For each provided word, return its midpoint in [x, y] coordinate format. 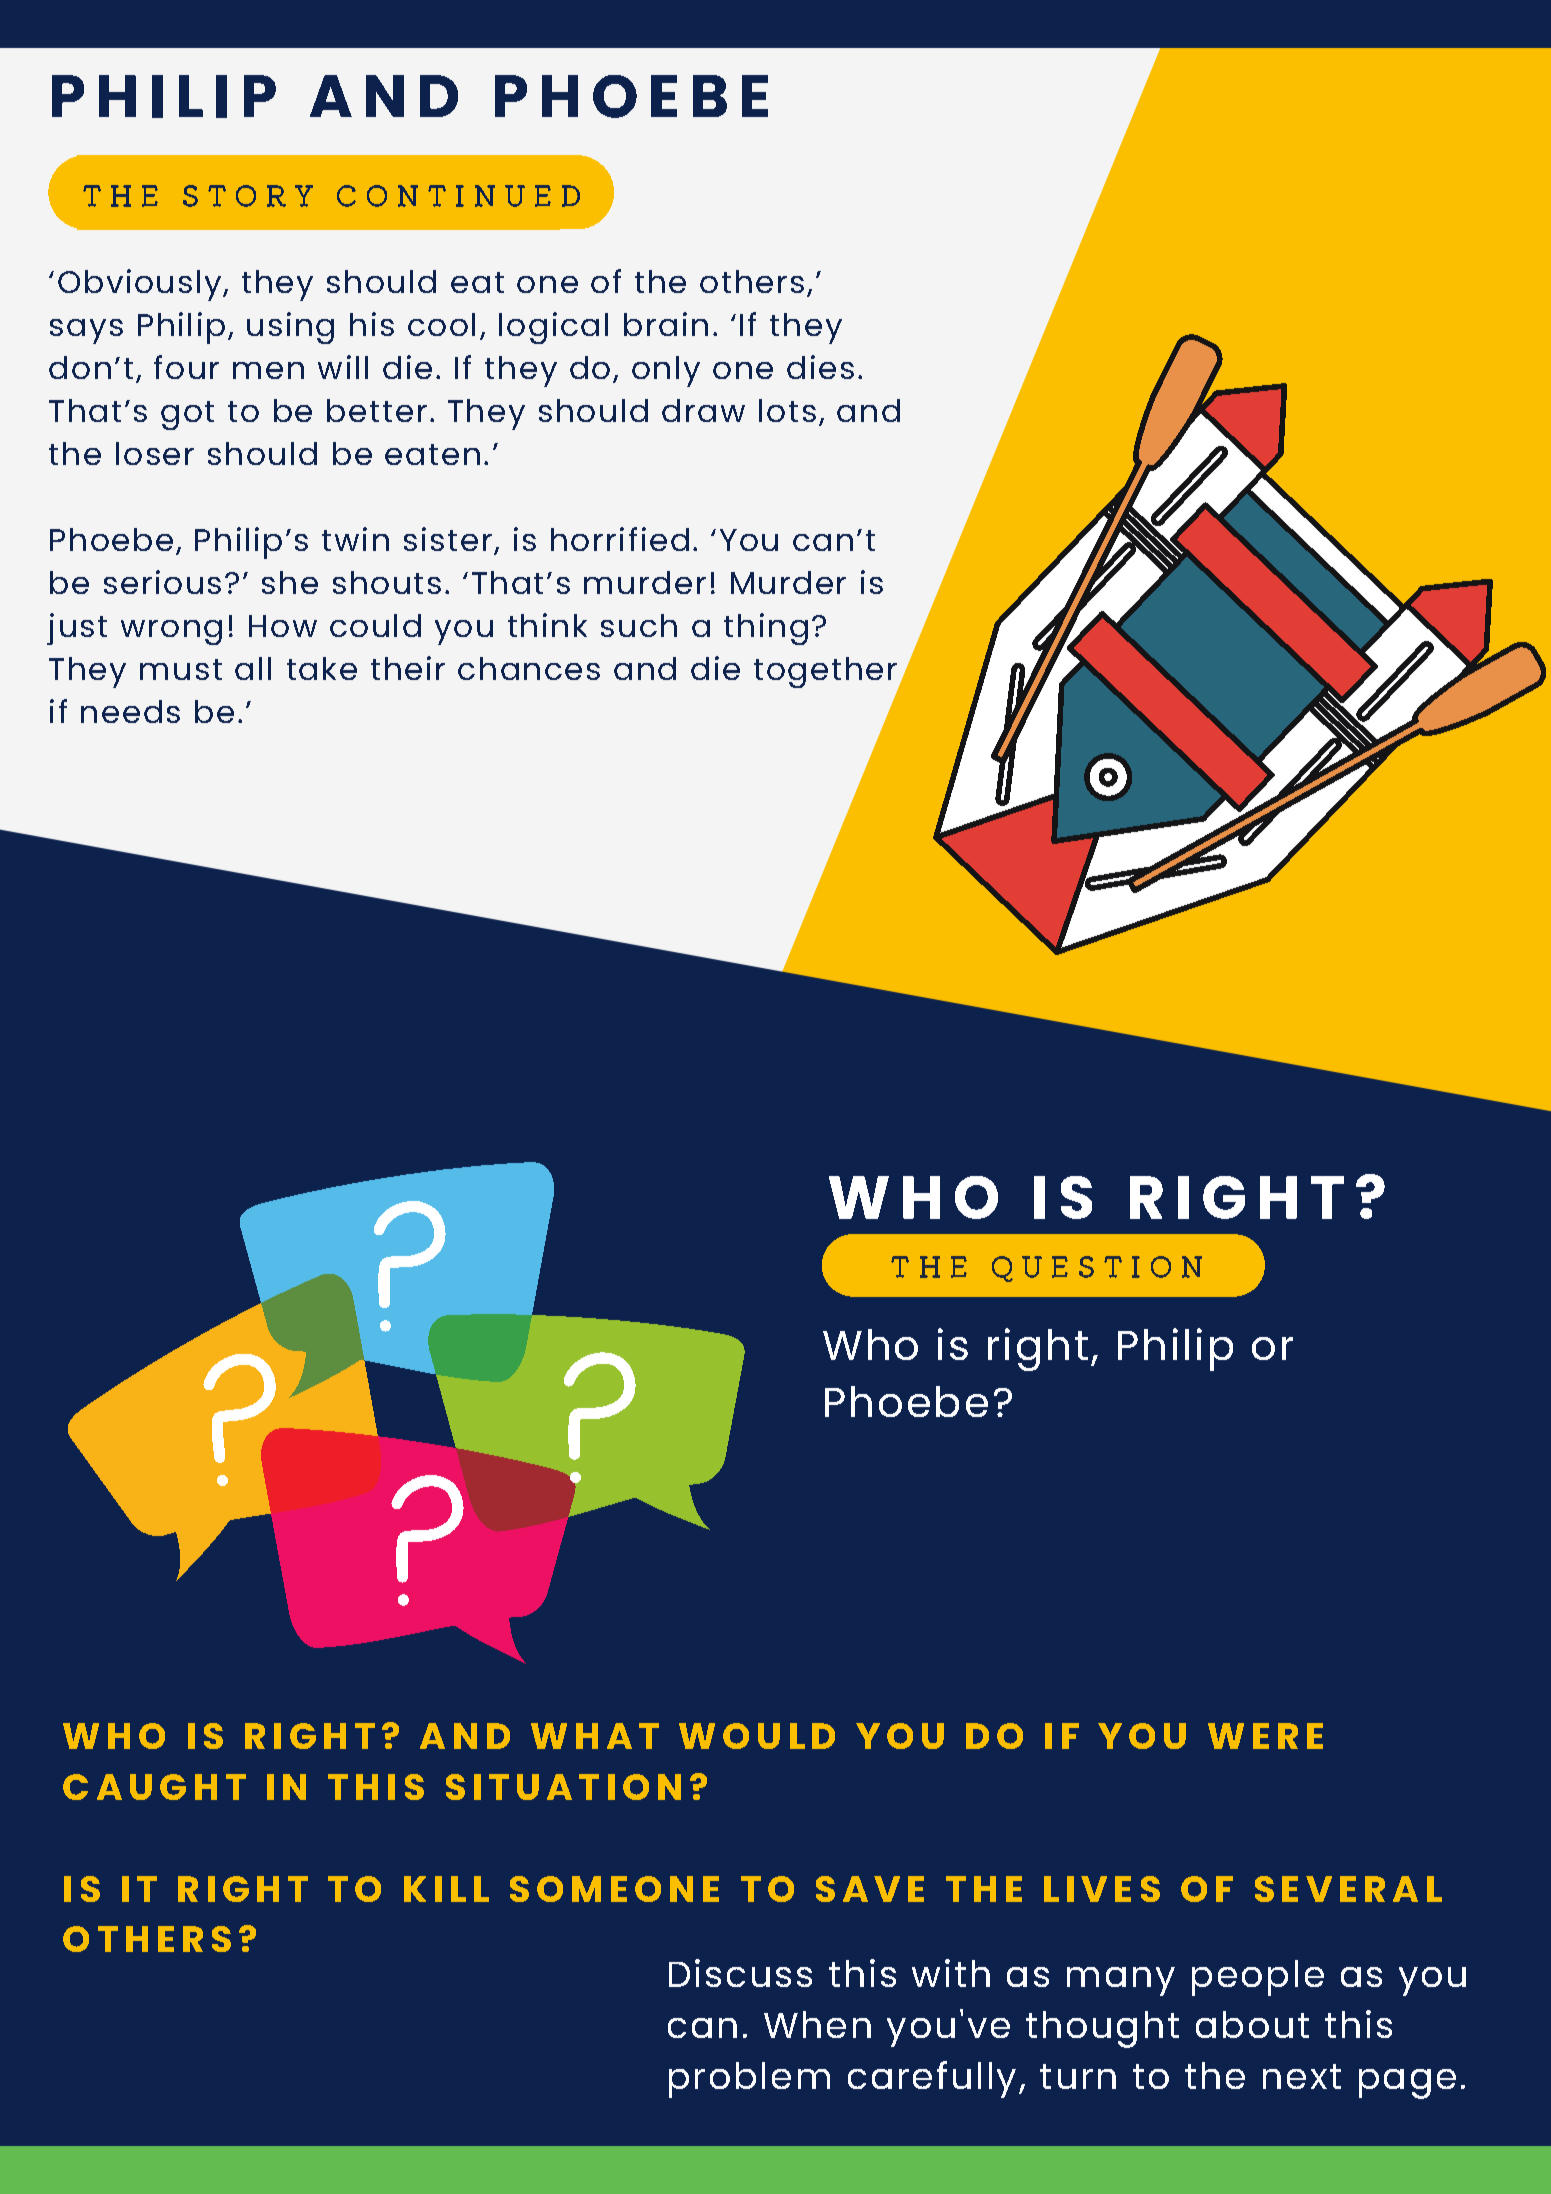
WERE [1265, 1736]
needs [130, 711]
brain [666, 324]
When [817, 2024]
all [253, 668]
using [290, 328]
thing [766, 629]
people [1258, 1978]
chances [529, 668]
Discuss [740, 1973]
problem [749, 2080]
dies [820, 367]
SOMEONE [614, 1889]
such [639, 625]
